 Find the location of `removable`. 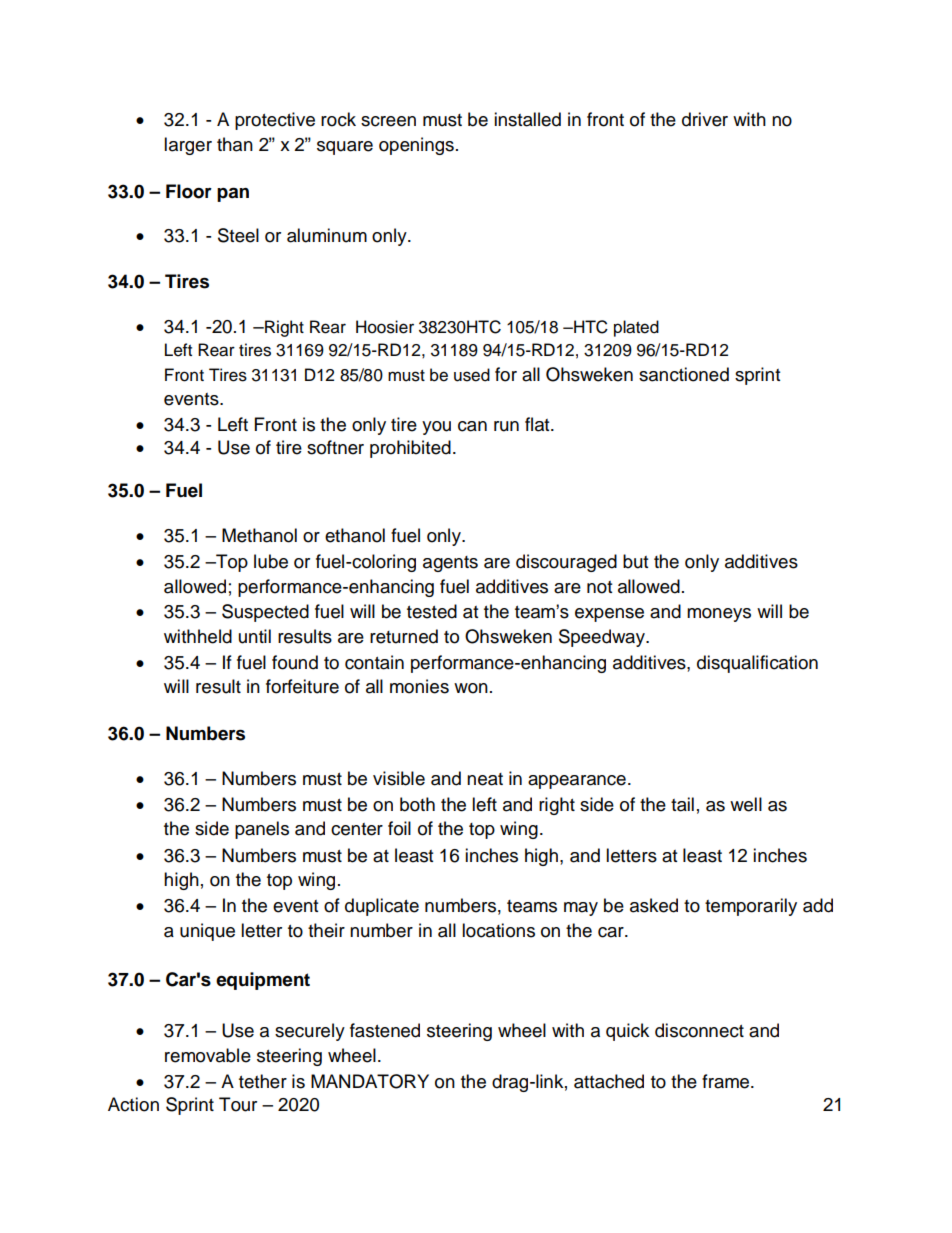

removable is located at coordinates (208, 1055).
